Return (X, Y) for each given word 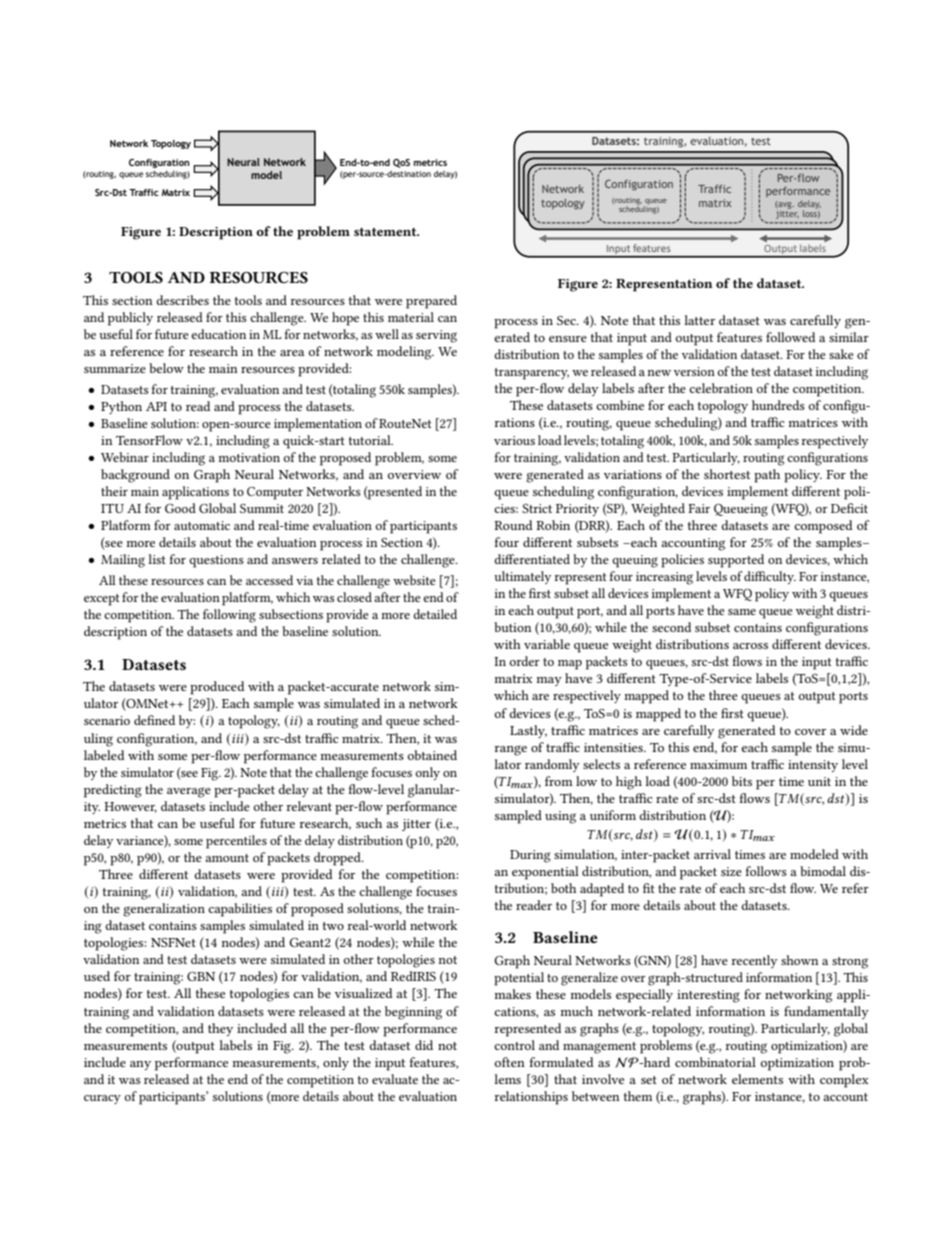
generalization (164, 910)
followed (790, 337)
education (218, 334)
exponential (545, 873)
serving (436, 336)
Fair (699, 508)
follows (766, 871)
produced (217, 688)
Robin (553, 525)
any (140, 1065)
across (750, 646)
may (549, 681)
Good (180, 508)
